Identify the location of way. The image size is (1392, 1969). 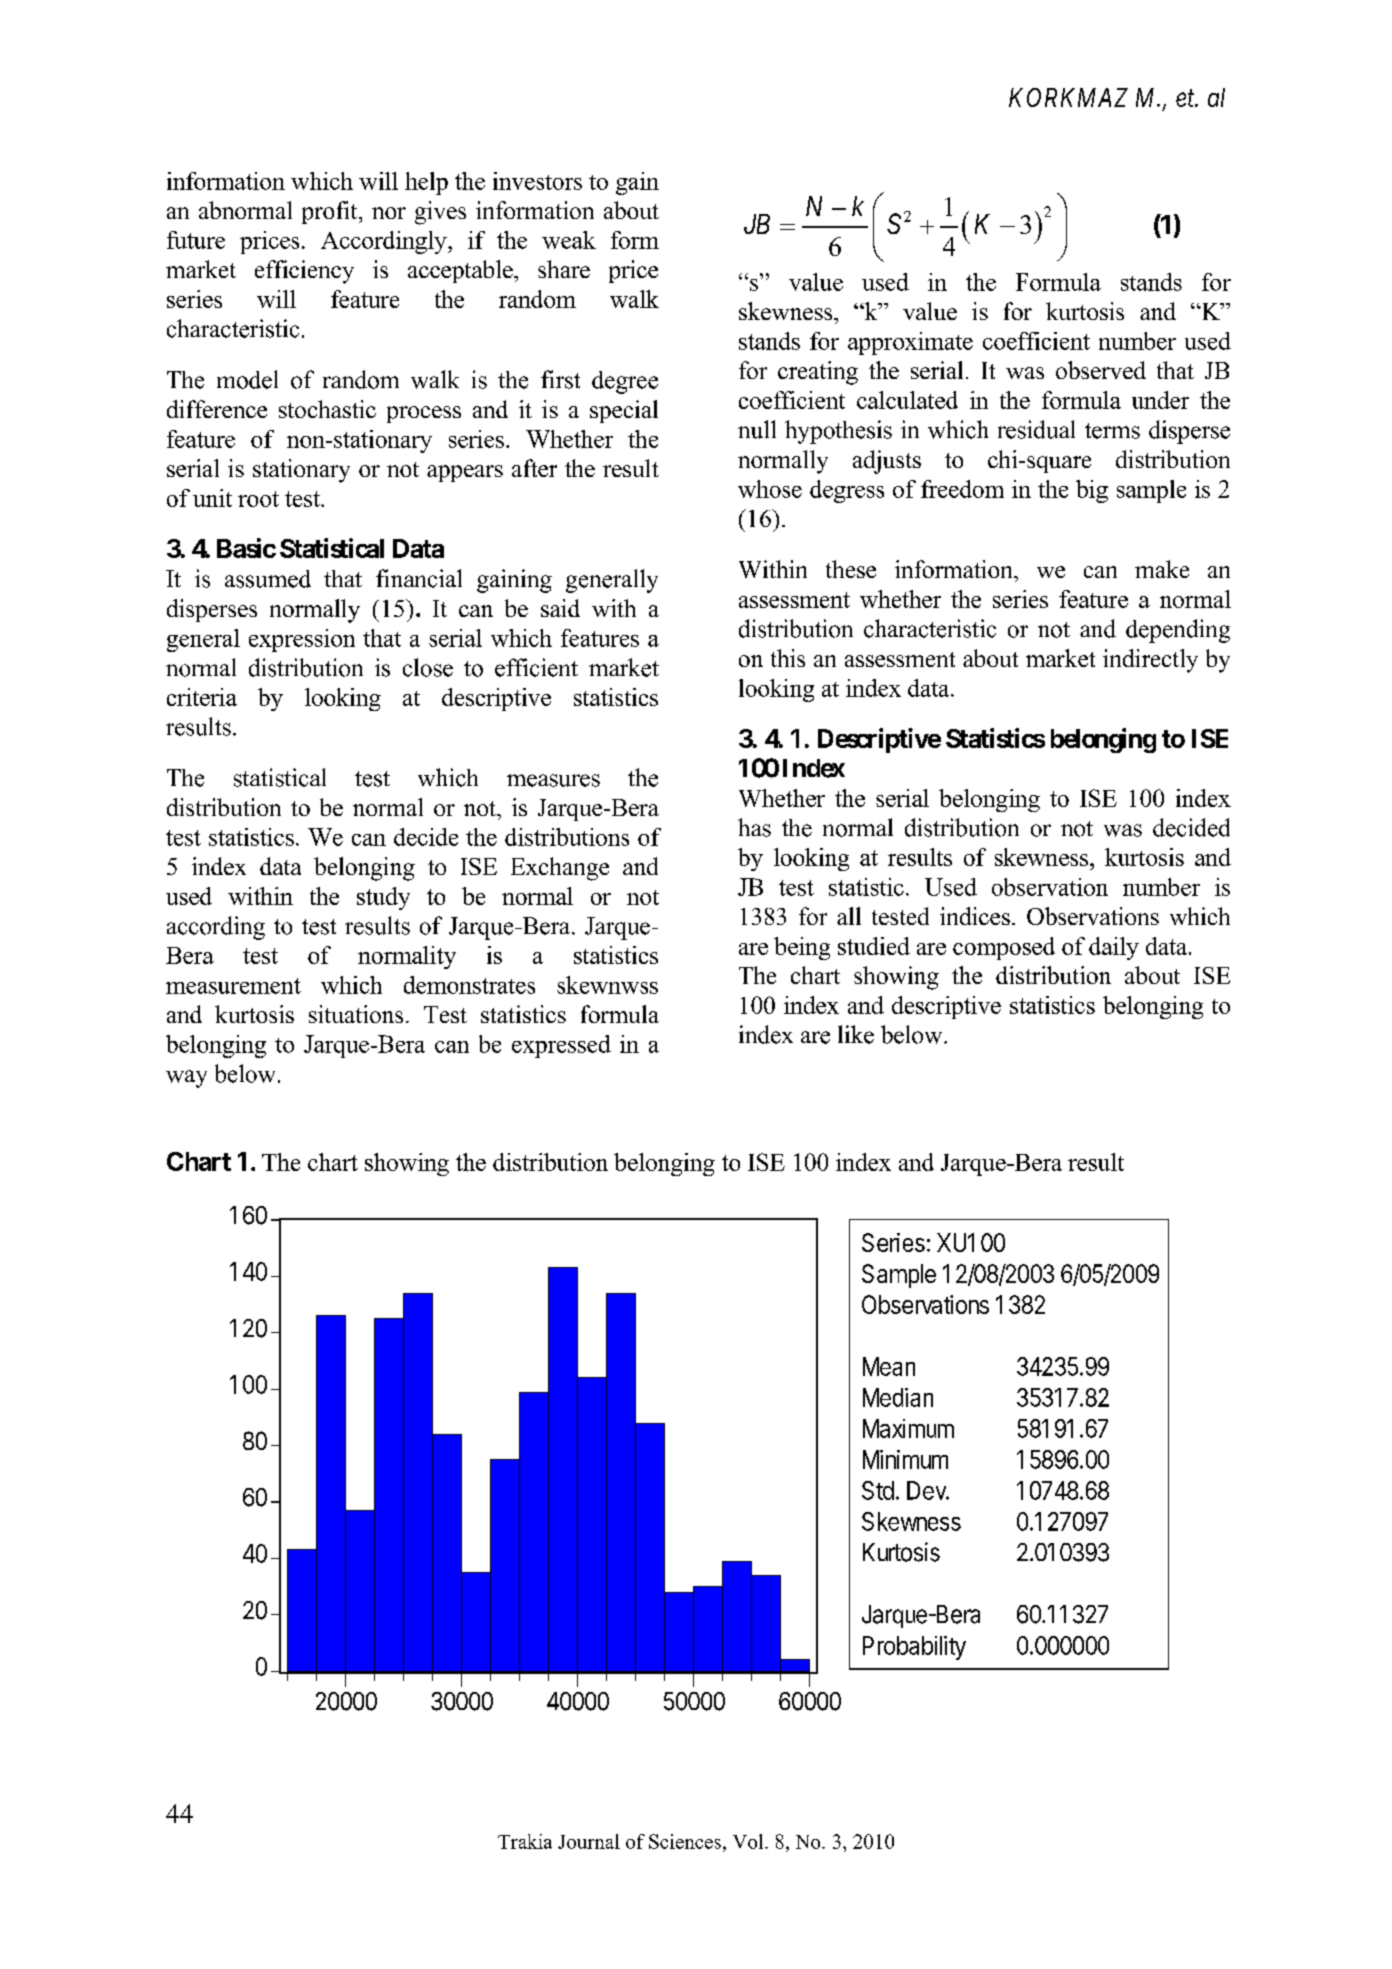
(186, 1079).
